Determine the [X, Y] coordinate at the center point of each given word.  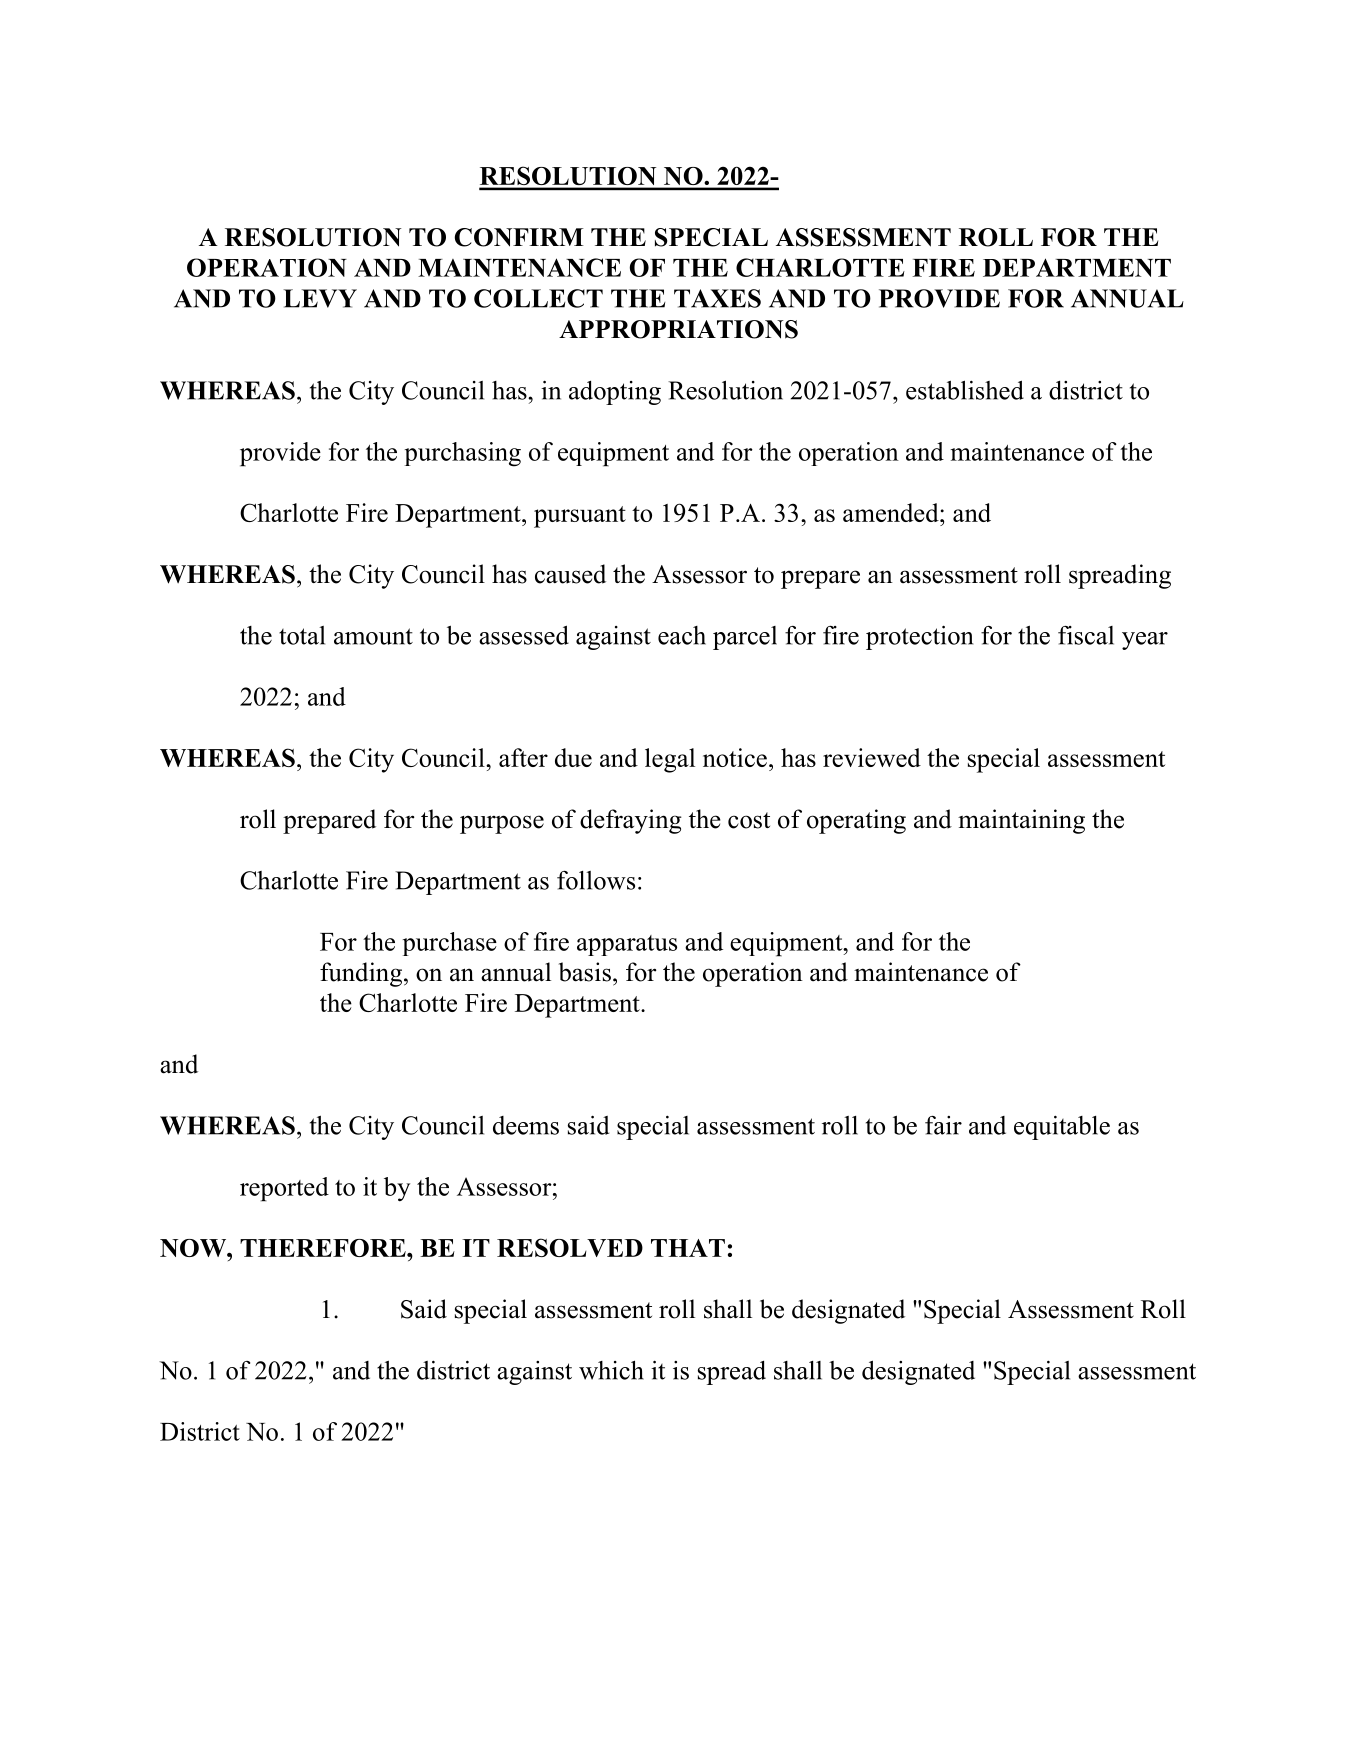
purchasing [463, 454]
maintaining [1021, 821]
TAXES [717, 298]
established [965, 390]
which [611, 1370]
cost [749, 820]
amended [892, 512]
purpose [502, 824]
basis [585, 972]
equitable [1062, 1127]
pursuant [580, 517]
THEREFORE [324, 1248]
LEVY [320, 298]
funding [361, 974]
